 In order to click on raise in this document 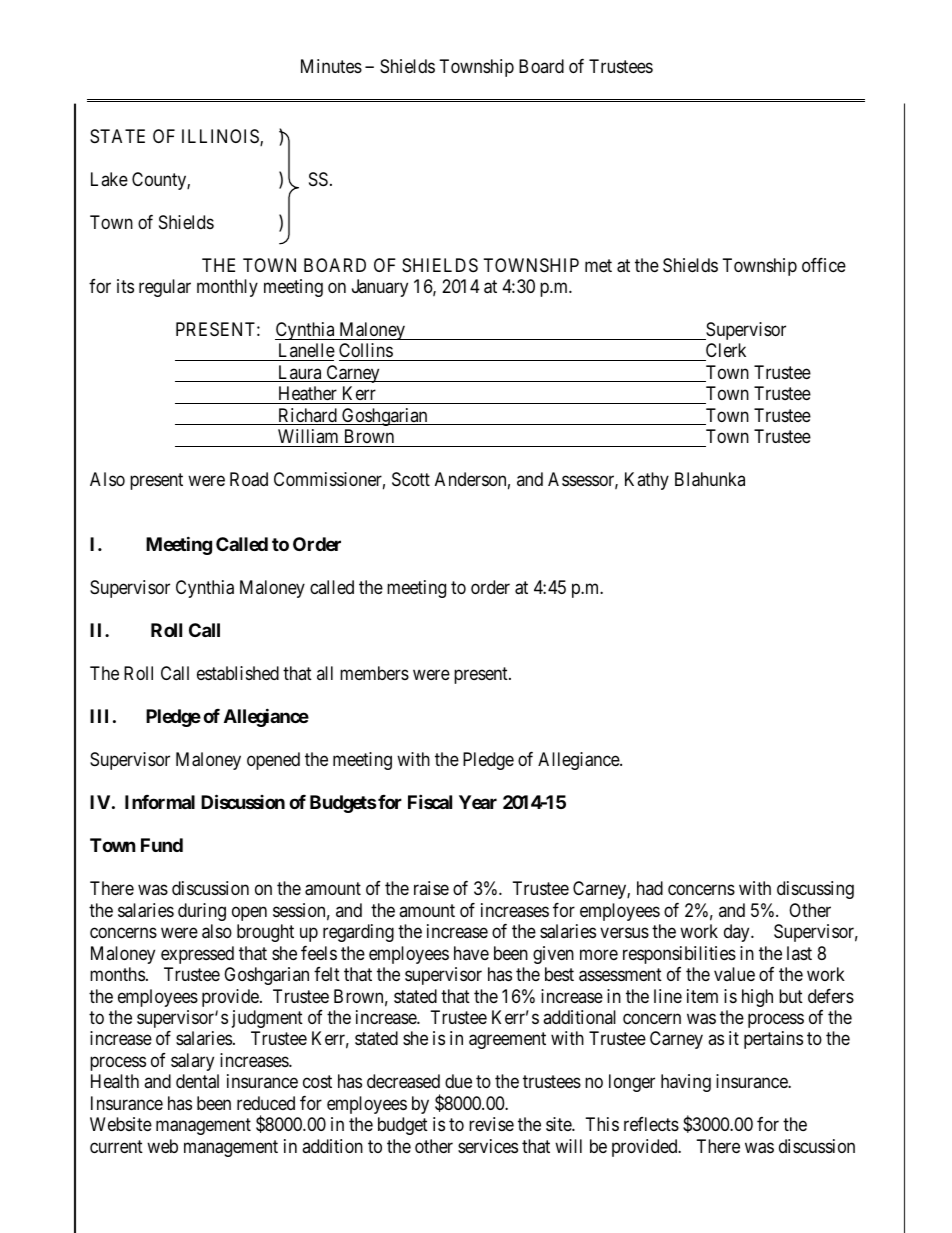, I will do `click(431, 888)`.
